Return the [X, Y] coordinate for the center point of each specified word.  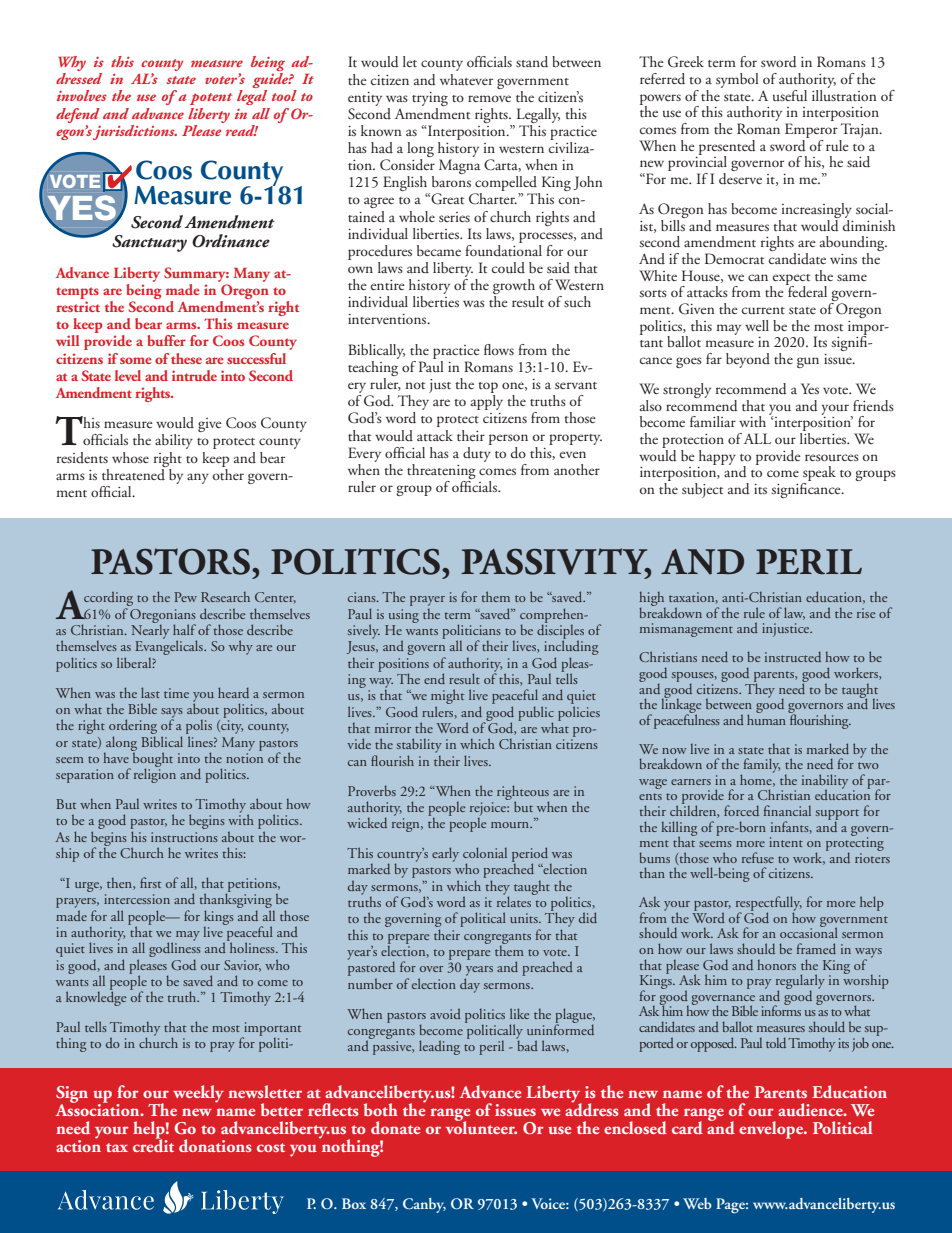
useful [790, 95]
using [404, 616]
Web [697, 1203]
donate [395, 1127]
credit [153, 1144]
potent [211, 99]
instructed [793, 656]
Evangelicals [170, 646]
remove [489, 98]
